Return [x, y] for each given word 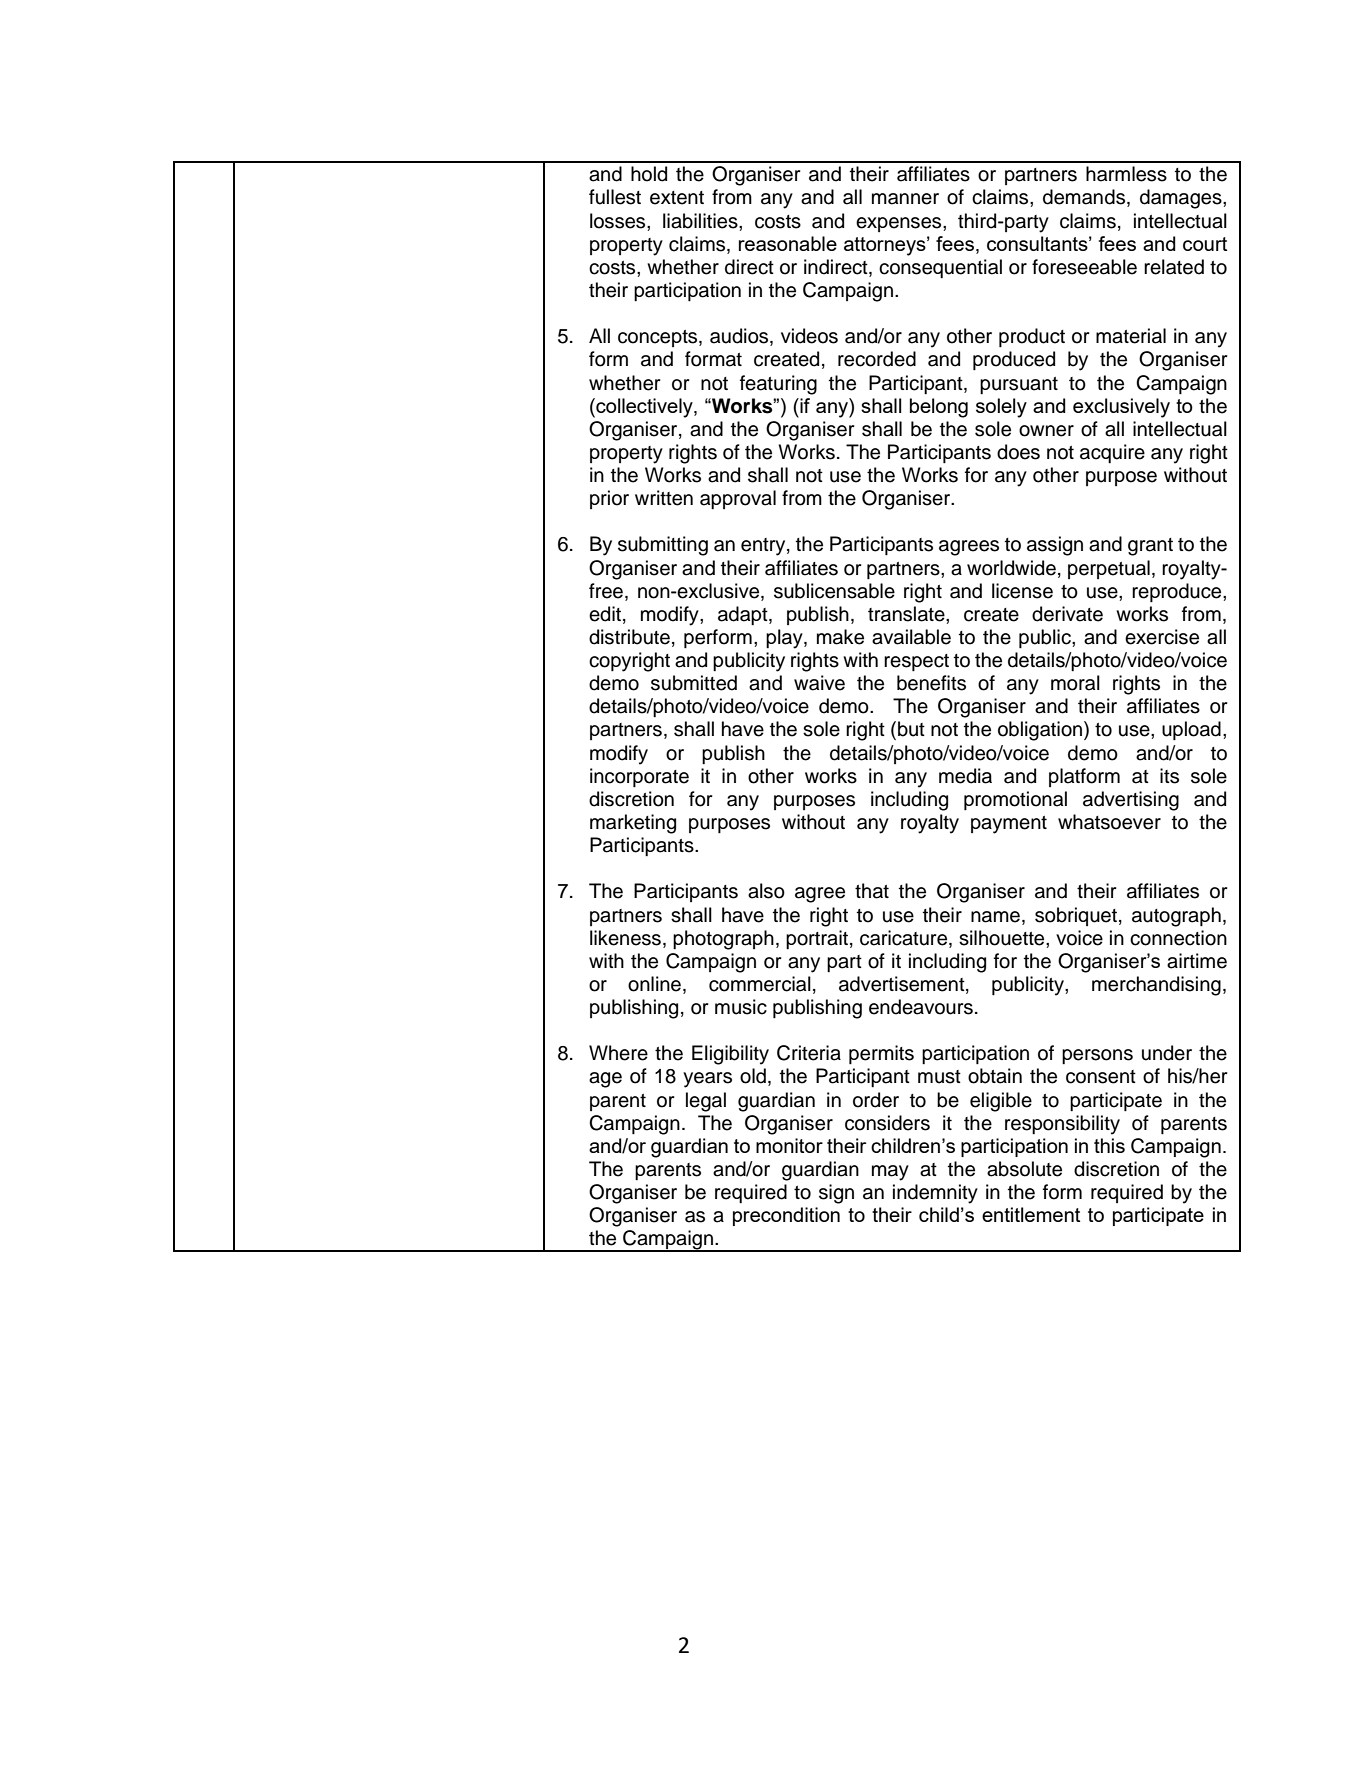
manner [905, 199]
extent [677, 198]
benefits [931, 683]
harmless [1126, 174]
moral [1075, 683]
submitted [694, 683]
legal [706, 1102]
